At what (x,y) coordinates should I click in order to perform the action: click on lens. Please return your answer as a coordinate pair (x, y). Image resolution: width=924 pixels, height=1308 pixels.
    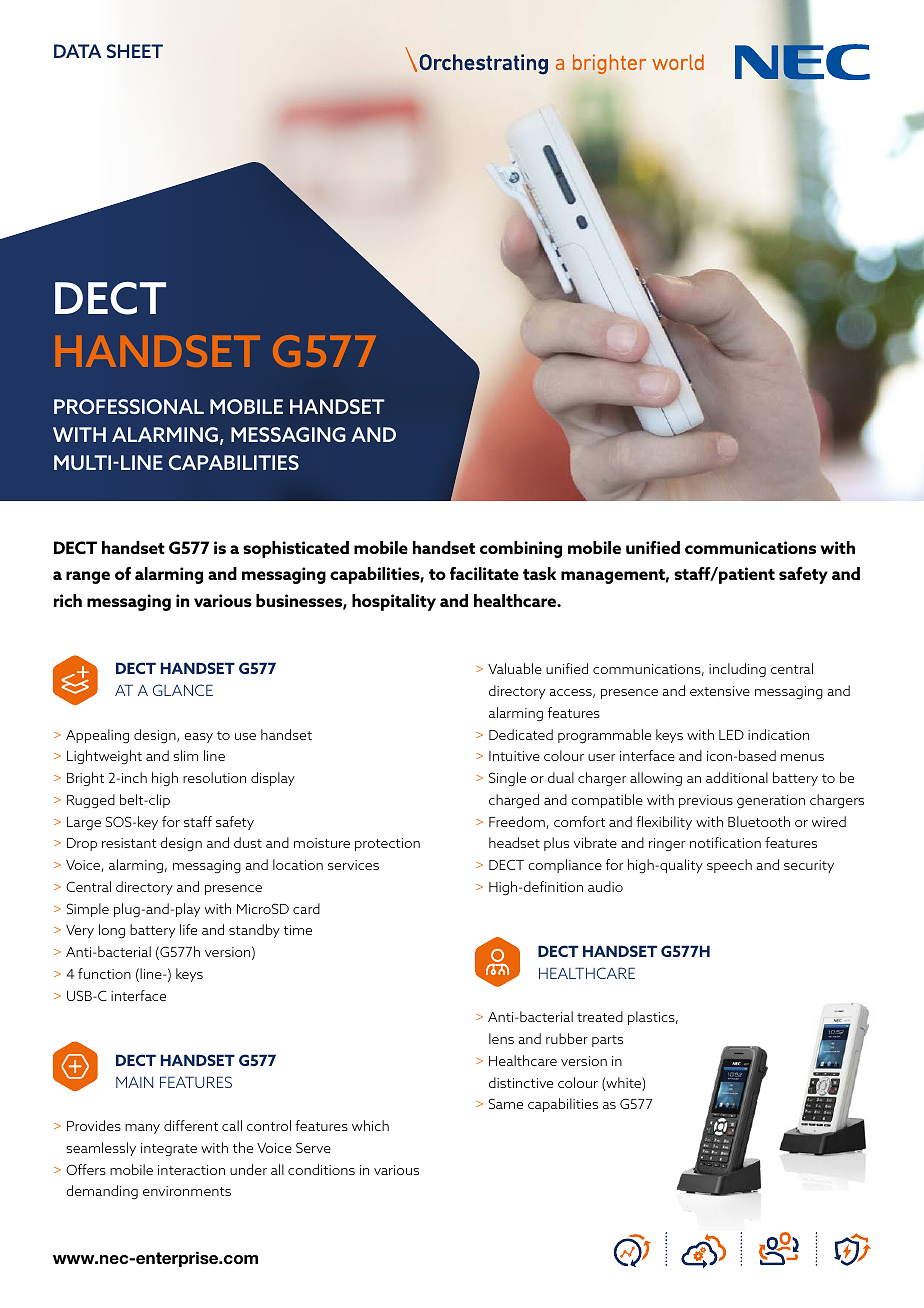
    Looking at the image, I should click on (501, 1038).
